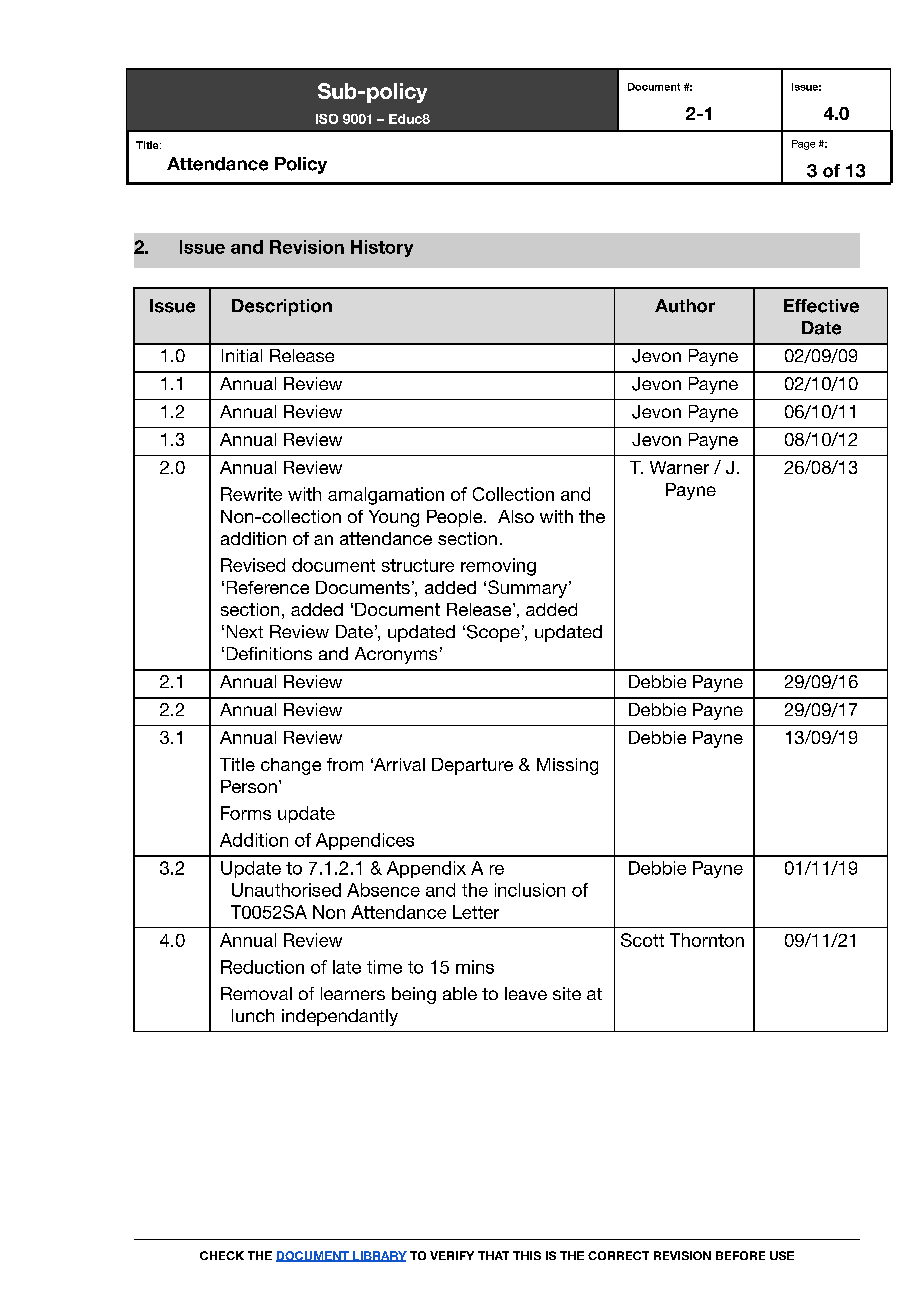 This page has height=1307, width=924. I want to click on THIS, so click(527, 1255).
